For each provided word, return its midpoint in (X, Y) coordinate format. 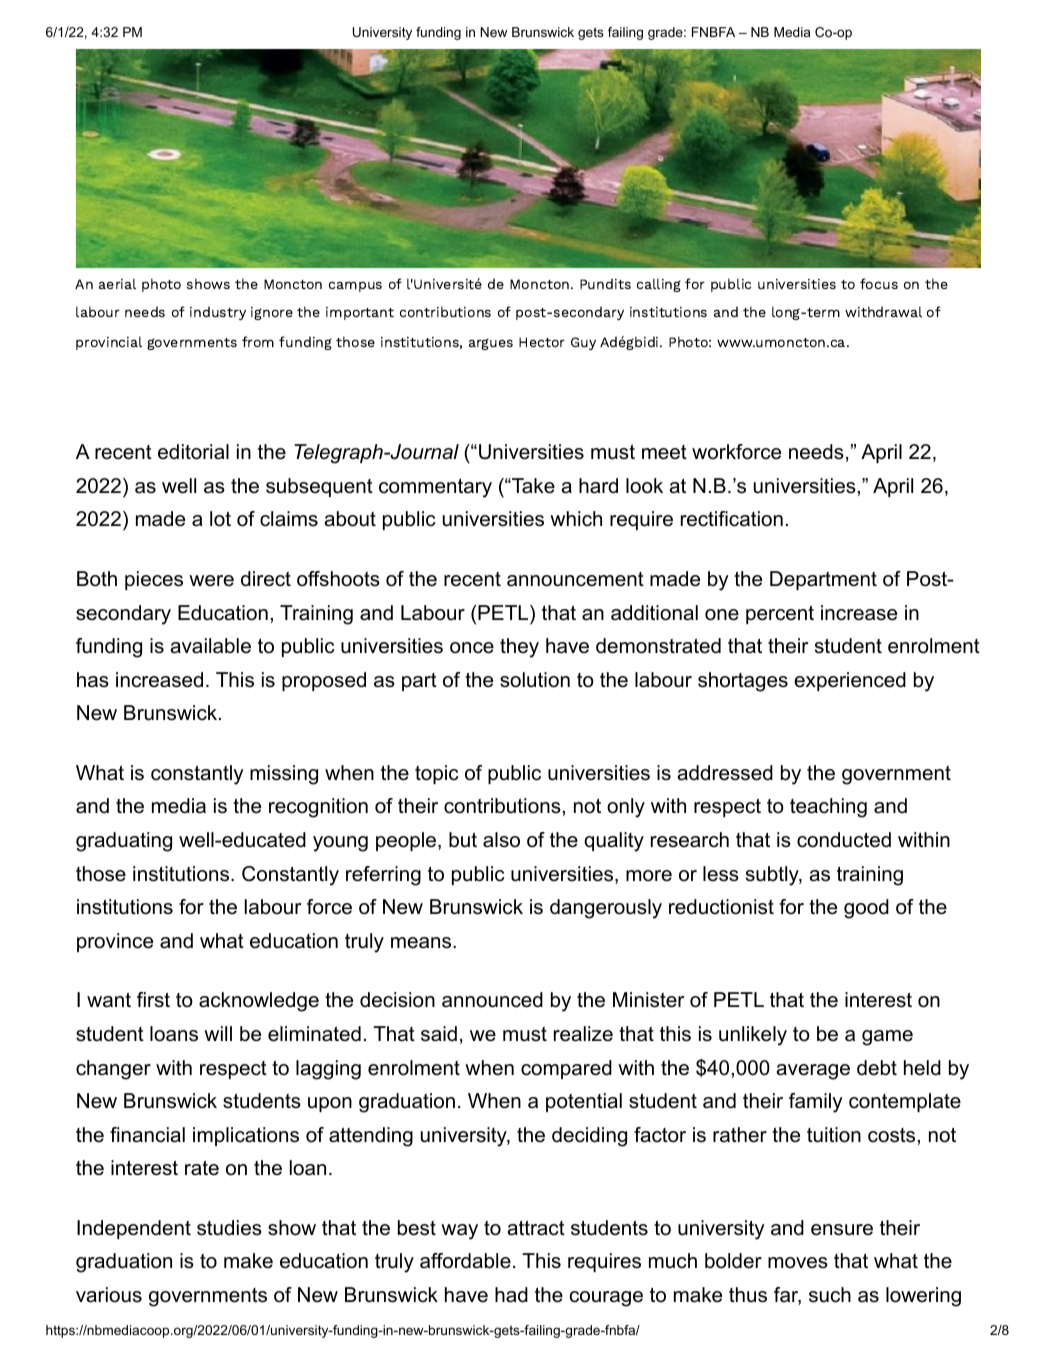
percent (780, 615)
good (866, 909)
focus (879, 283)
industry (218, 313)
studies (229, 1228)
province (115, 942)
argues (491, 344)
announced (492, 1000)
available (211, 646)
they (519, 648)
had (511, 1295)
